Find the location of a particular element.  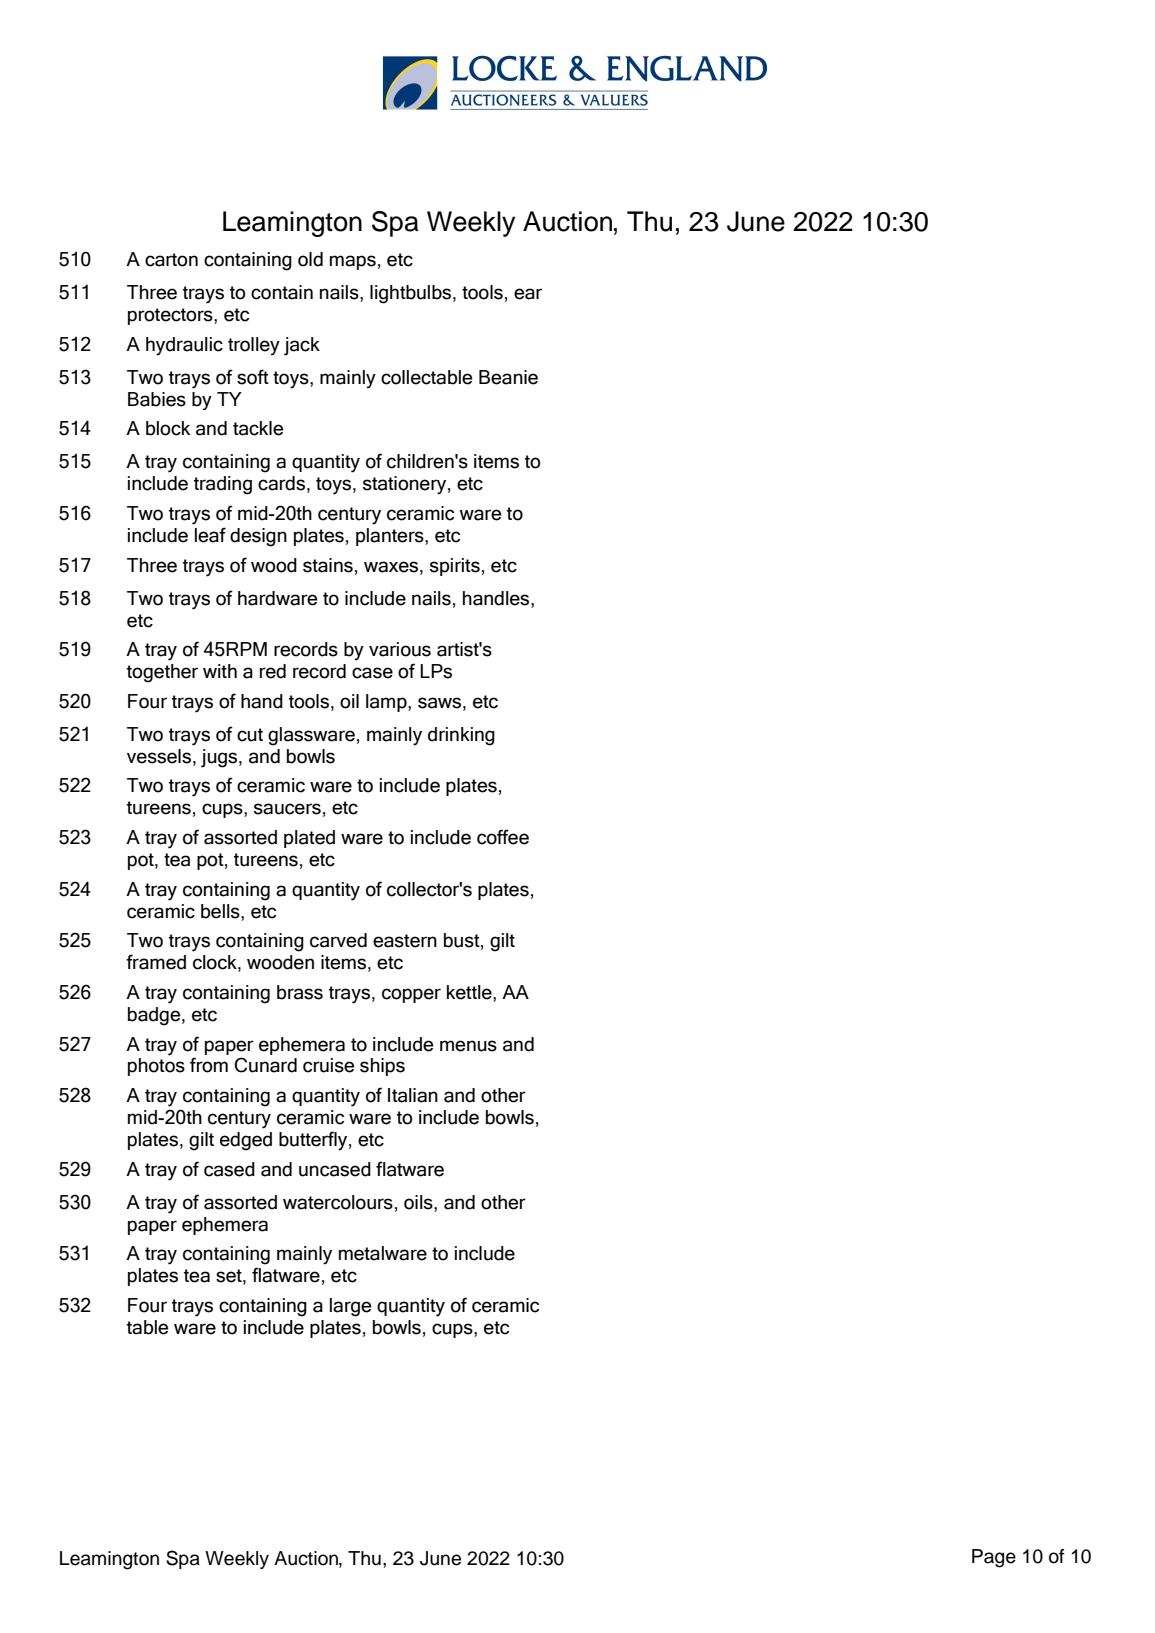

oils is located at coordinates (419, 1202).
